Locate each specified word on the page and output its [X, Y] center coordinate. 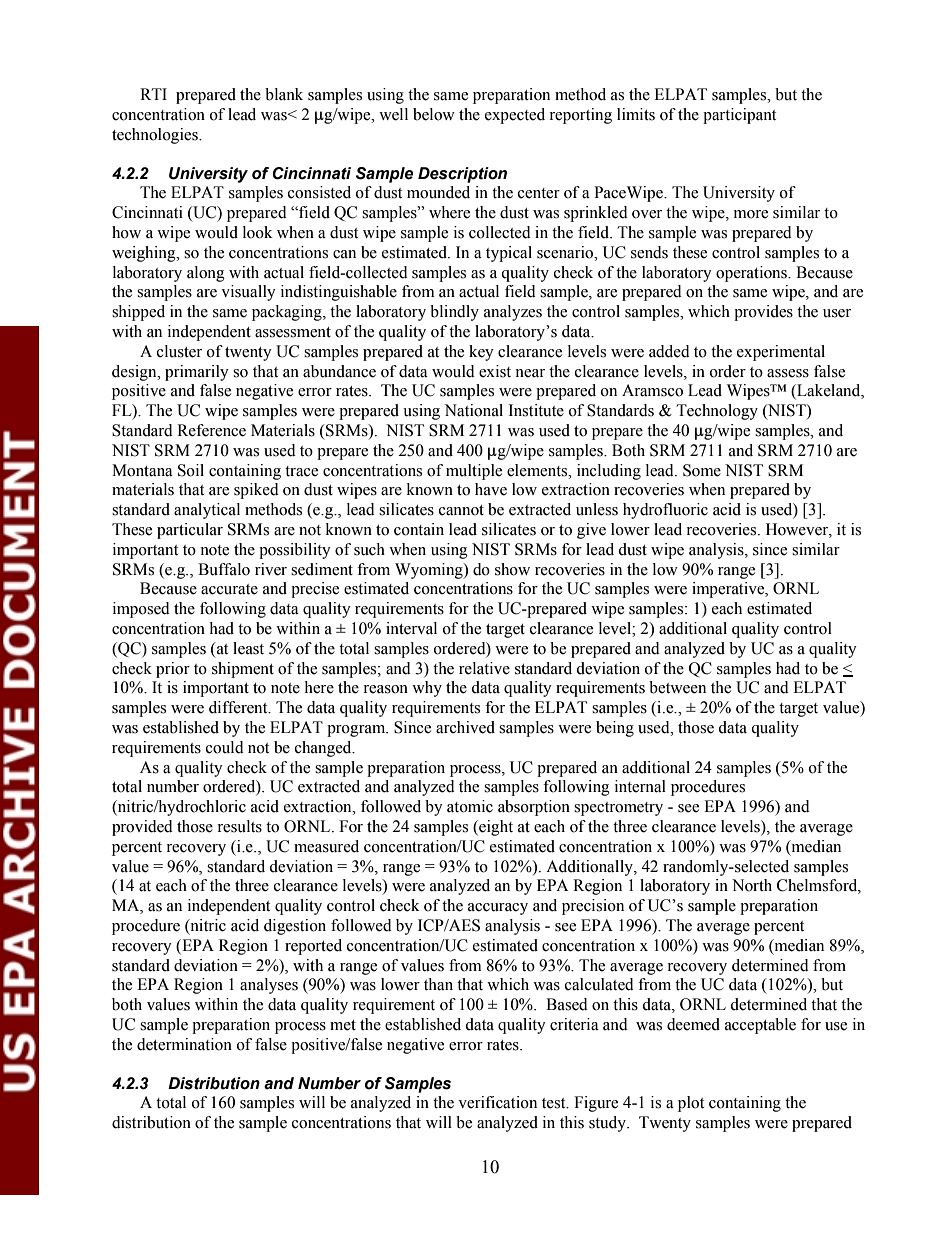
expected [515, 116]
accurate [229, 589]
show [512, 569]
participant [739, 116]
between [677, 687]
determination [184, 1044]
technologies [156, 136]
